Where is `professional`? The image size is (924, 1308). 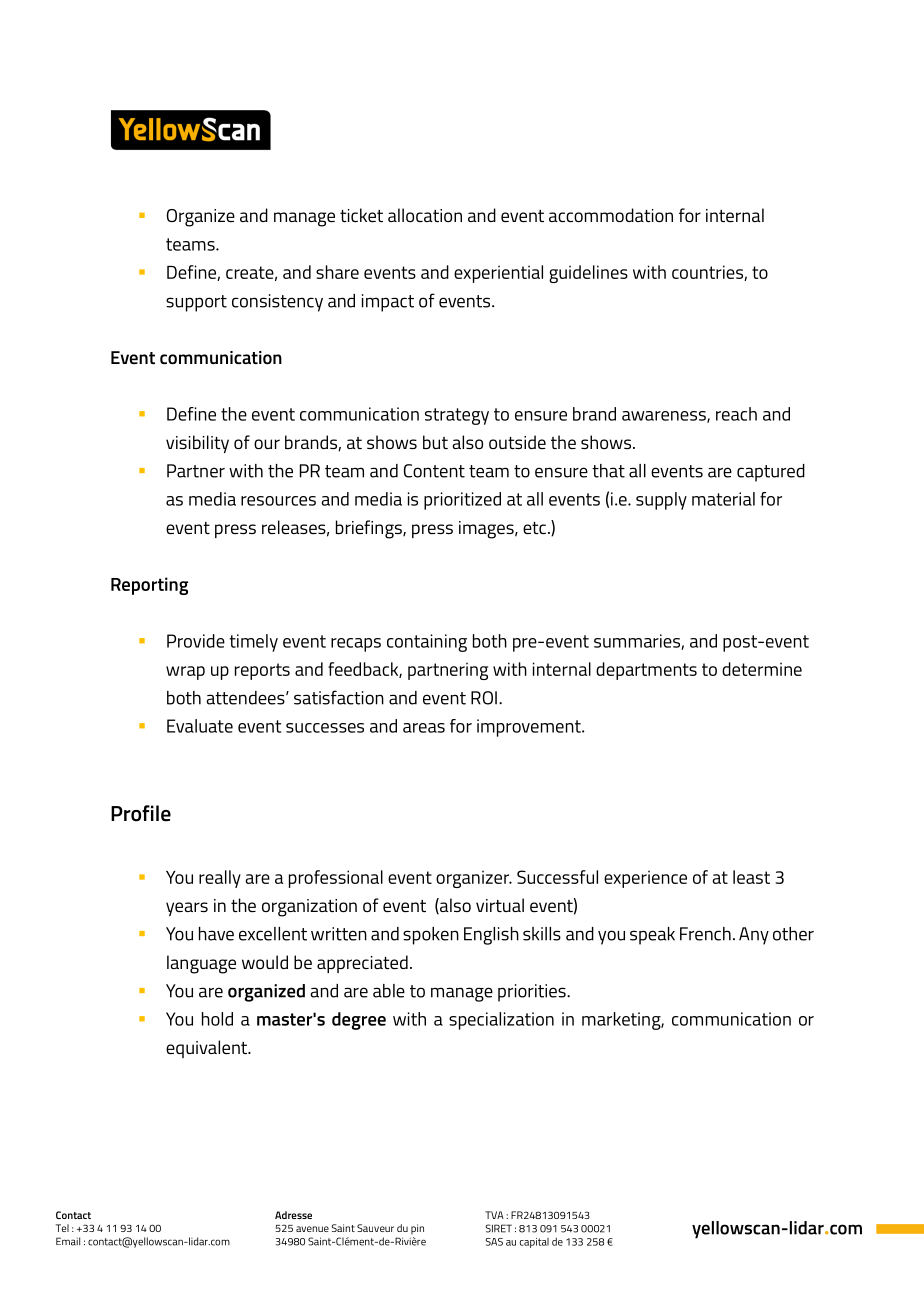
professional is located at coordinates (336, 879).
